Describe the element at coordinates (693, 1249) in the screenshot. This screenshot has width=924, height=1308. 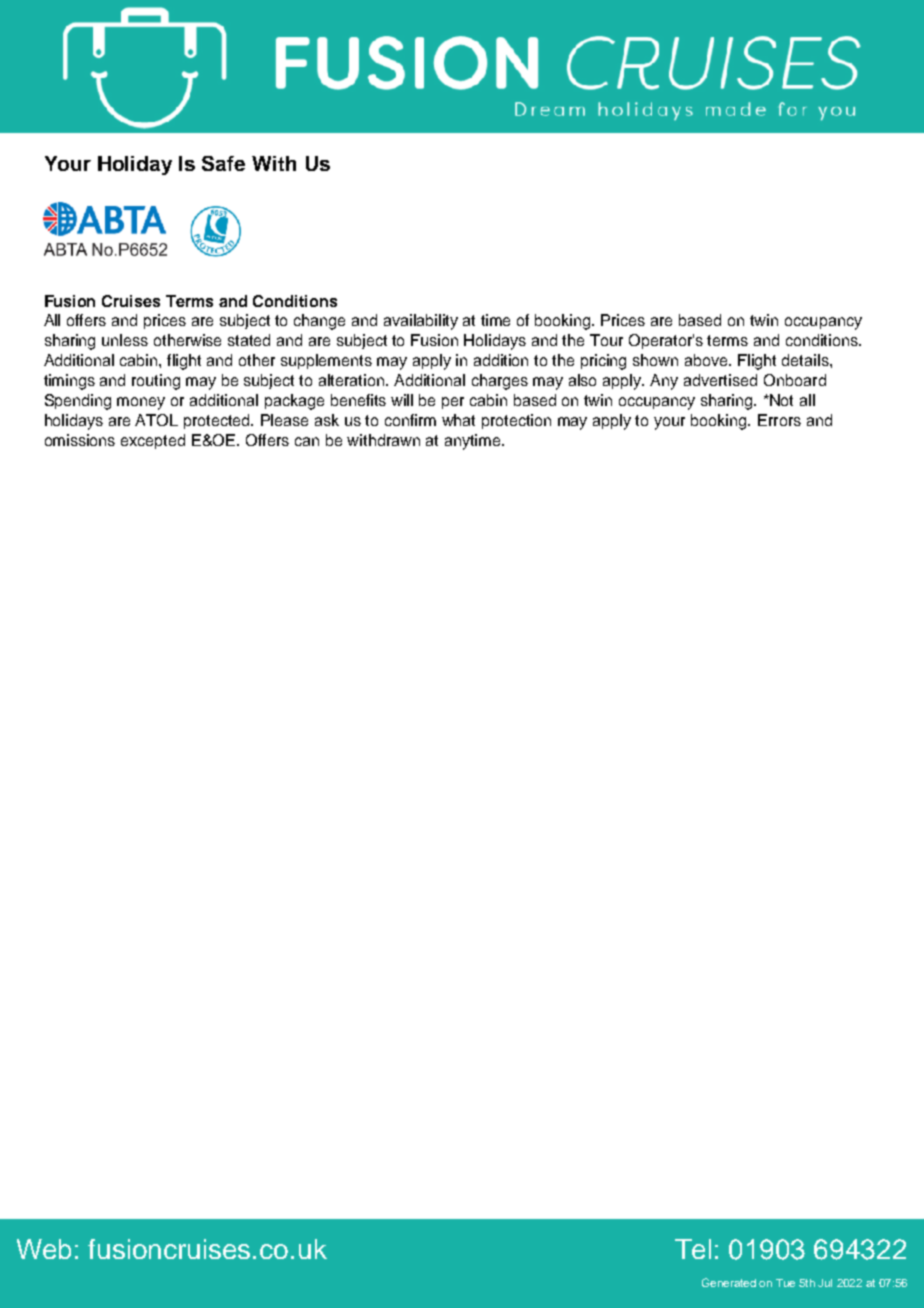
I see `Tel` at that location.
